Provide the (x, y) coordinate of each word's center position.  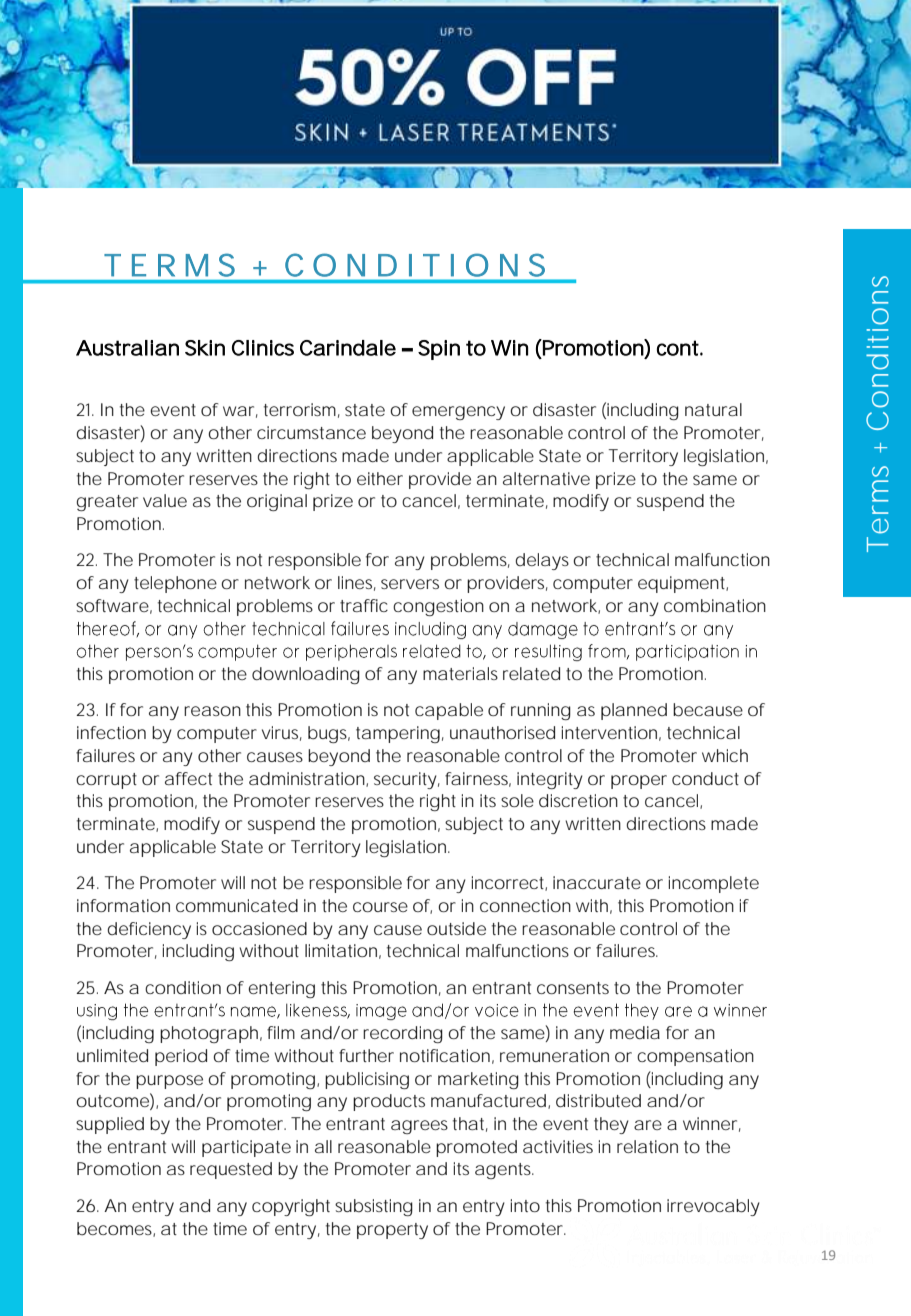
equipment (683, 584)
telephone (175, 584)
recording (403, 1034)
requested (231, 1170)
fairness (478, 779)
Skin (205, 348)
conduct (705, 778)
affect (188, 778)
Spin (439, 350)
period (181, 1057)
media (635, 1032)
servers (410, 584)
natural (713, 409)
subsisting (374, 1207)
